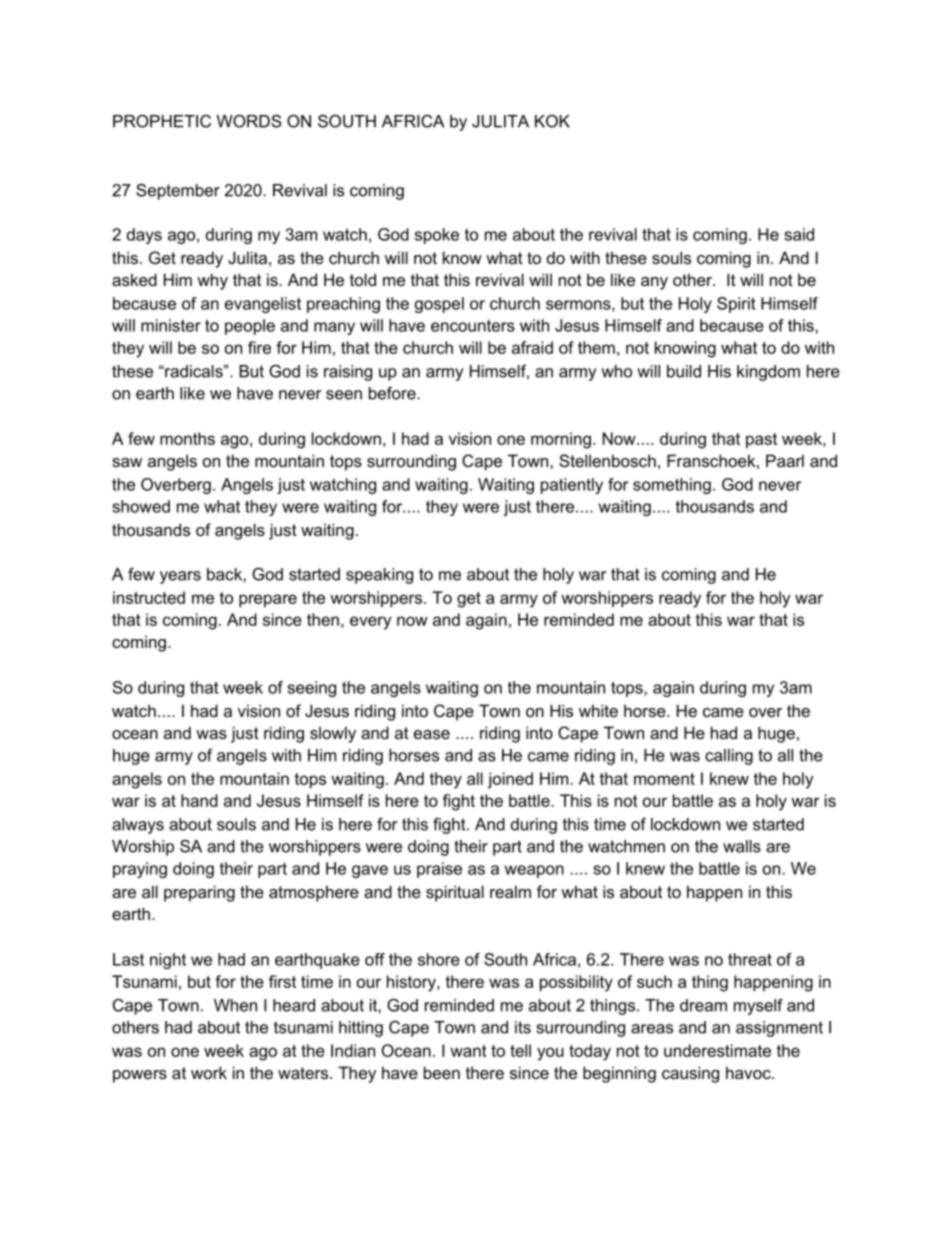  What do you see at coordinates (552, 121) in the screenshot?
I see `KOK` at bounding box center [552, 121].
